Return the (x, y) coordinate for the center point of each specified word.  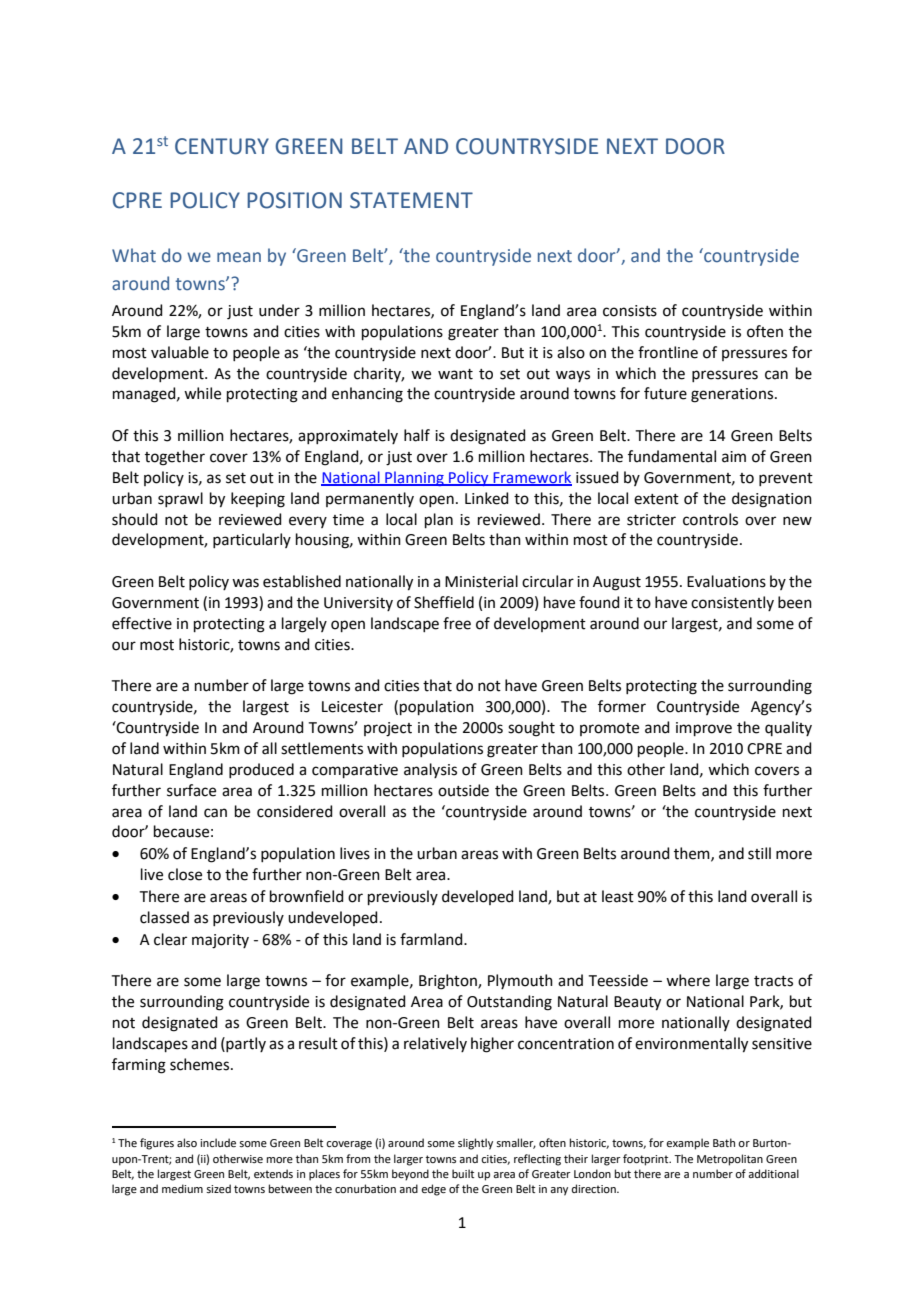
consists (630, 311)
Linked (487, 498)
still (759, 853)
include (218, 1142)
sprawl (180, 499)
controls (710, 519)
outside (463, 790)
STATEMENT (411, 200)
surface (191, 790)
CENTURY (222, 146)
